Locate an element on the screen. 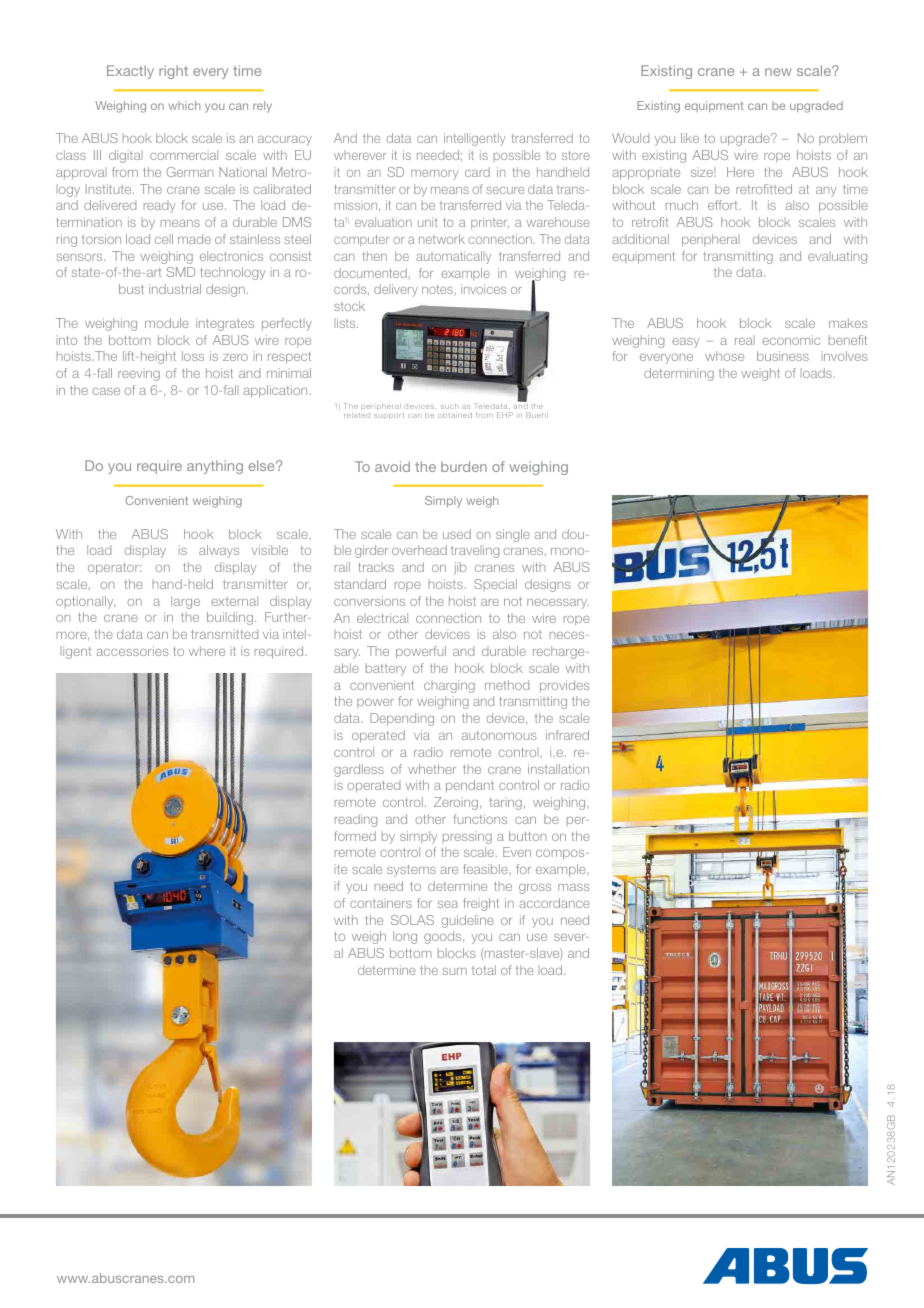 Image resolution: width=924 pixels, height=1308 pixels. charging is located at coordinates (449, 686).
